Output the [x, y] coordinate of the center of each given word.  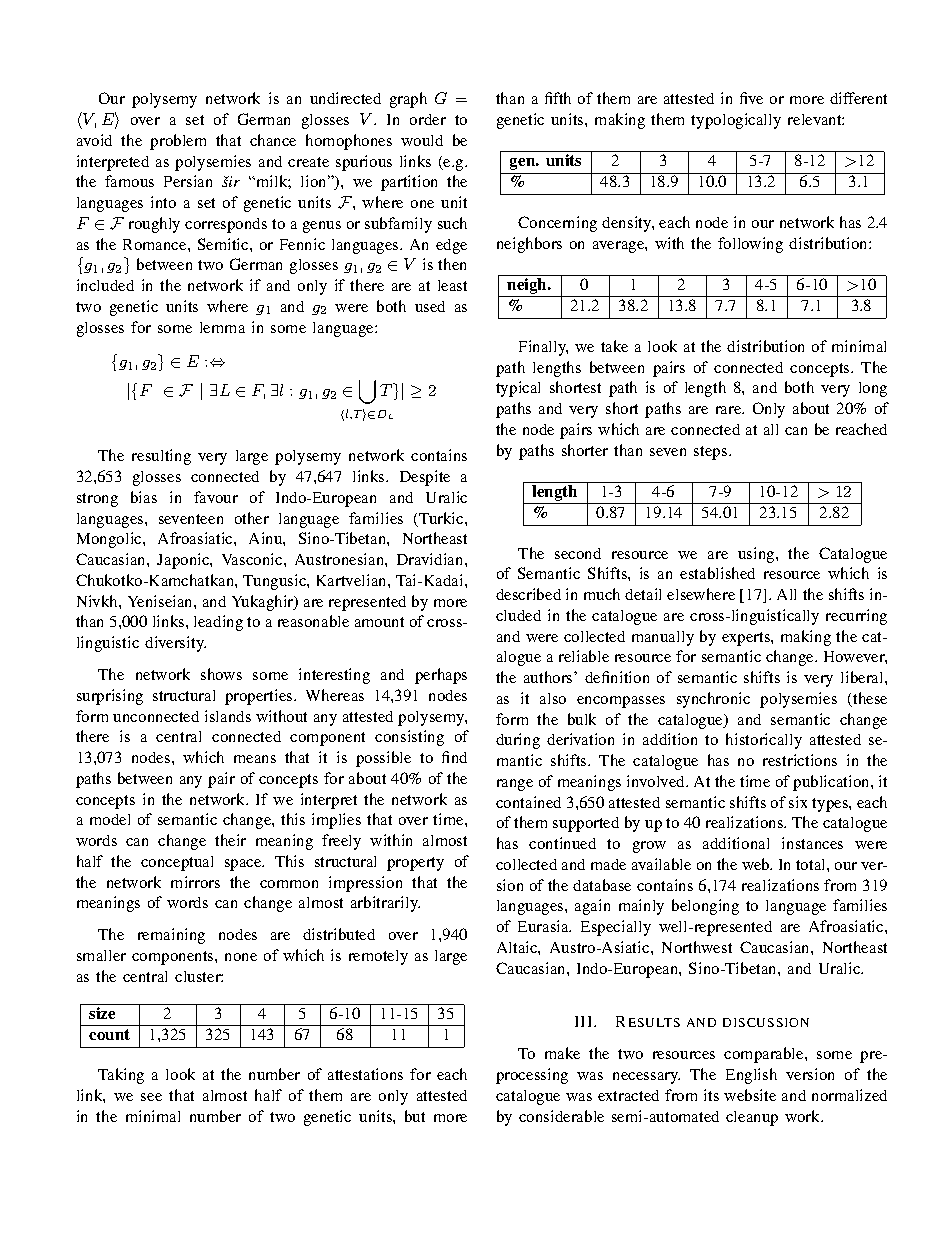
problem [178, 142]
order [428, 119]
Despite [425, 478]
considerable [561, 1116]
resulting [161, 457]
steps [712, 453]
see [151, 1097]
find [454, 757]
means [255, 759]
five [751, 98]
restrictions [800, 760]
